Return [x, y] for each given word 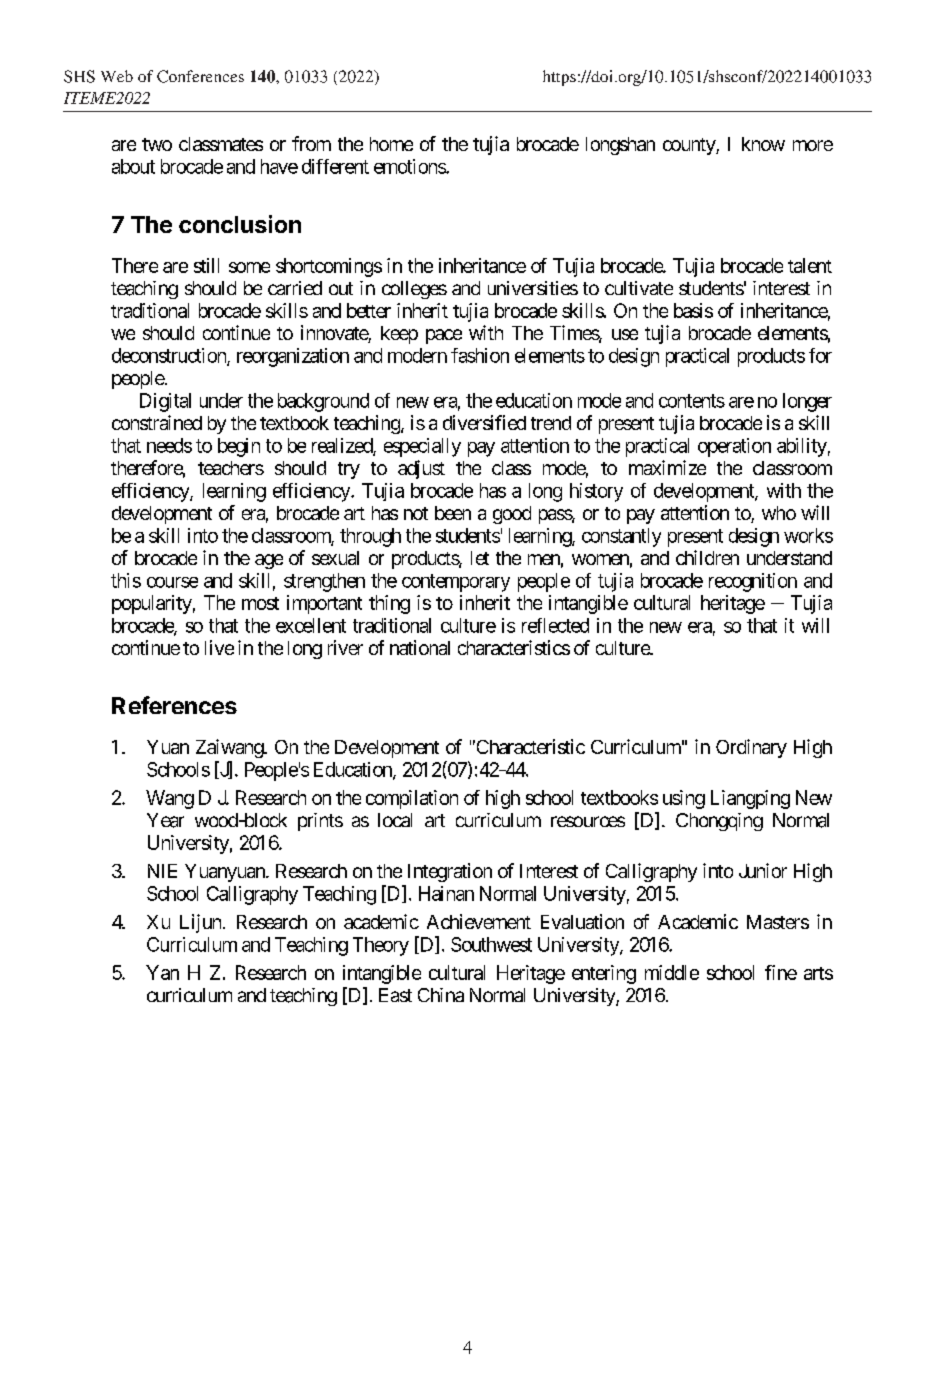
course [172, 582]
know [763, 144]
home [391, 144]
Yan [162, 972]
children [707, 557]
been [453, 513]
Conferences [200, 76]
